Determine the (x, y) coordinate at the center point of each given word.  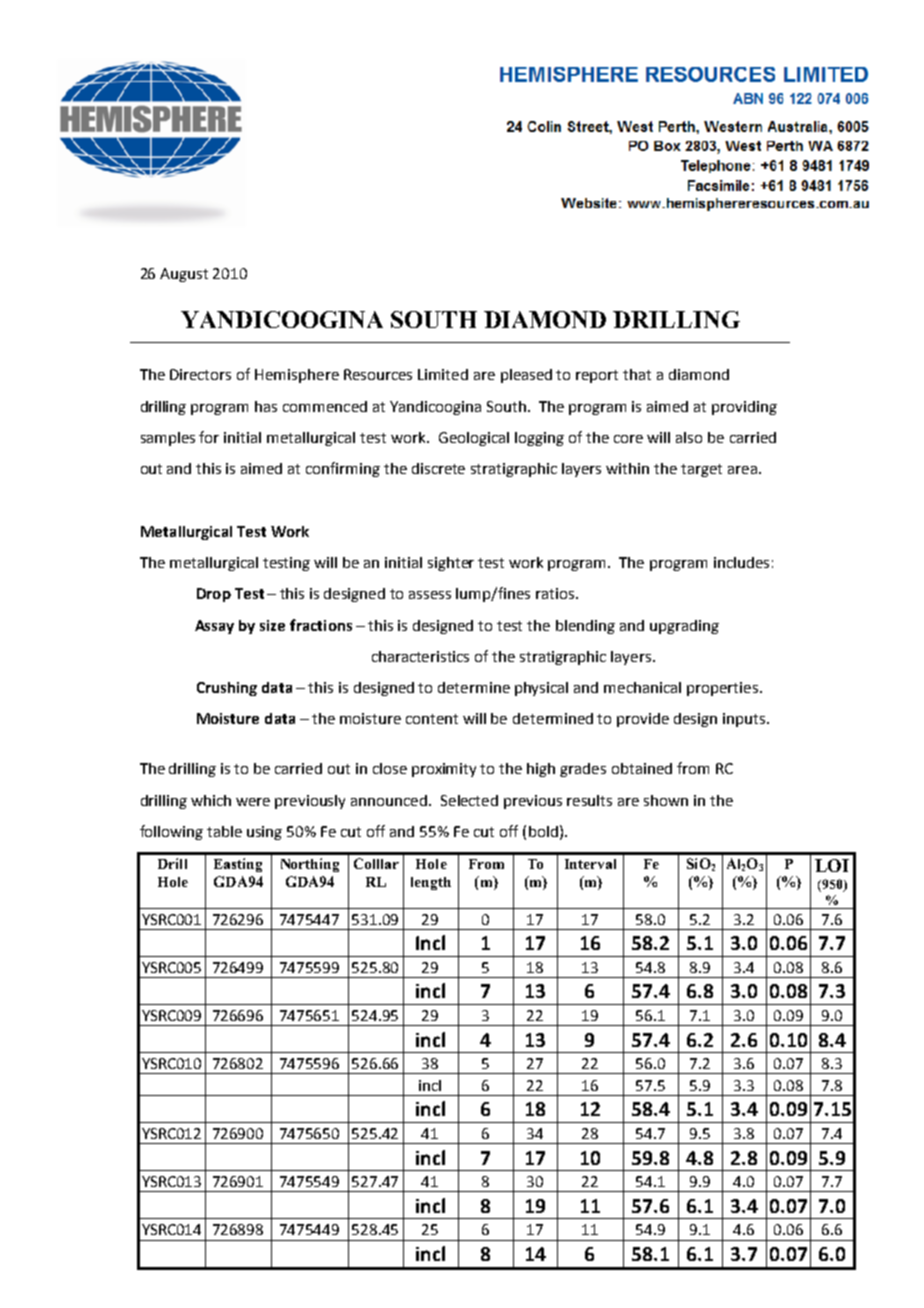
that (637, 374)
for (209, 437)
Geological (474, 439)
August (184, 275)
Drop (214, 595)
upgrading (684, 627)
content (432, 719)
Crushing (227, 689)
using (264, 833)
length (431, 883)
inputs (745, 720)
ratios (556, 593)
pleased (526, 376)
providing (744, 408)
